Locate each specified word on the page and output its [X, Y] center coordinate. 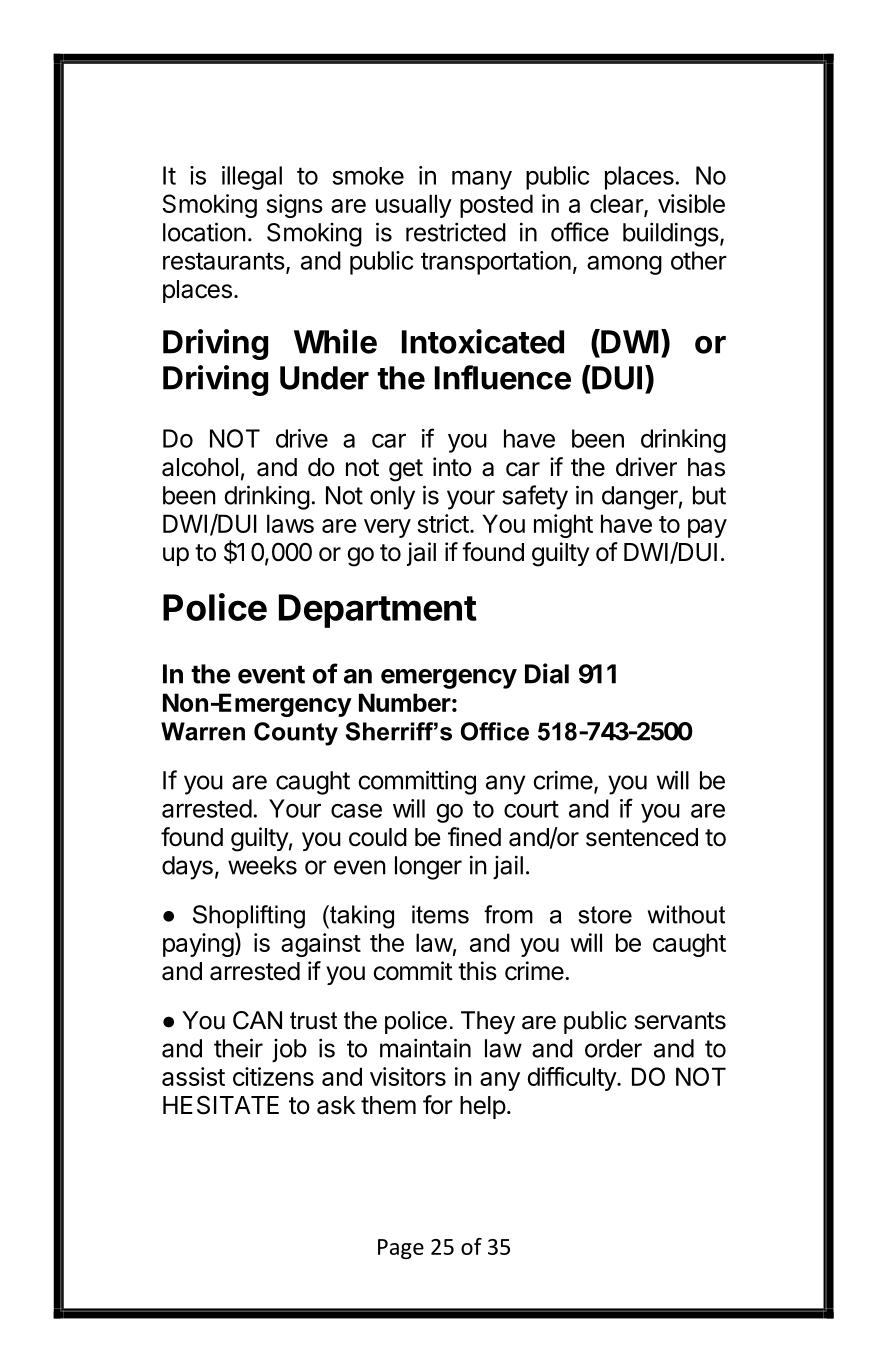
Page [401, 1249]
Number [405, 702]
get [406, 470]
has [706, 467]
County [296, 734]
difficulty [573, 1079]
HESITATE [221, 1105]
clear [617, 205]
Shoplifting [249, 917]
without [686, 914]
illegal [252, 178]
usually [414, 206]
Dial [547, 673]
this [477, 971]
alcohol [200, 467]
